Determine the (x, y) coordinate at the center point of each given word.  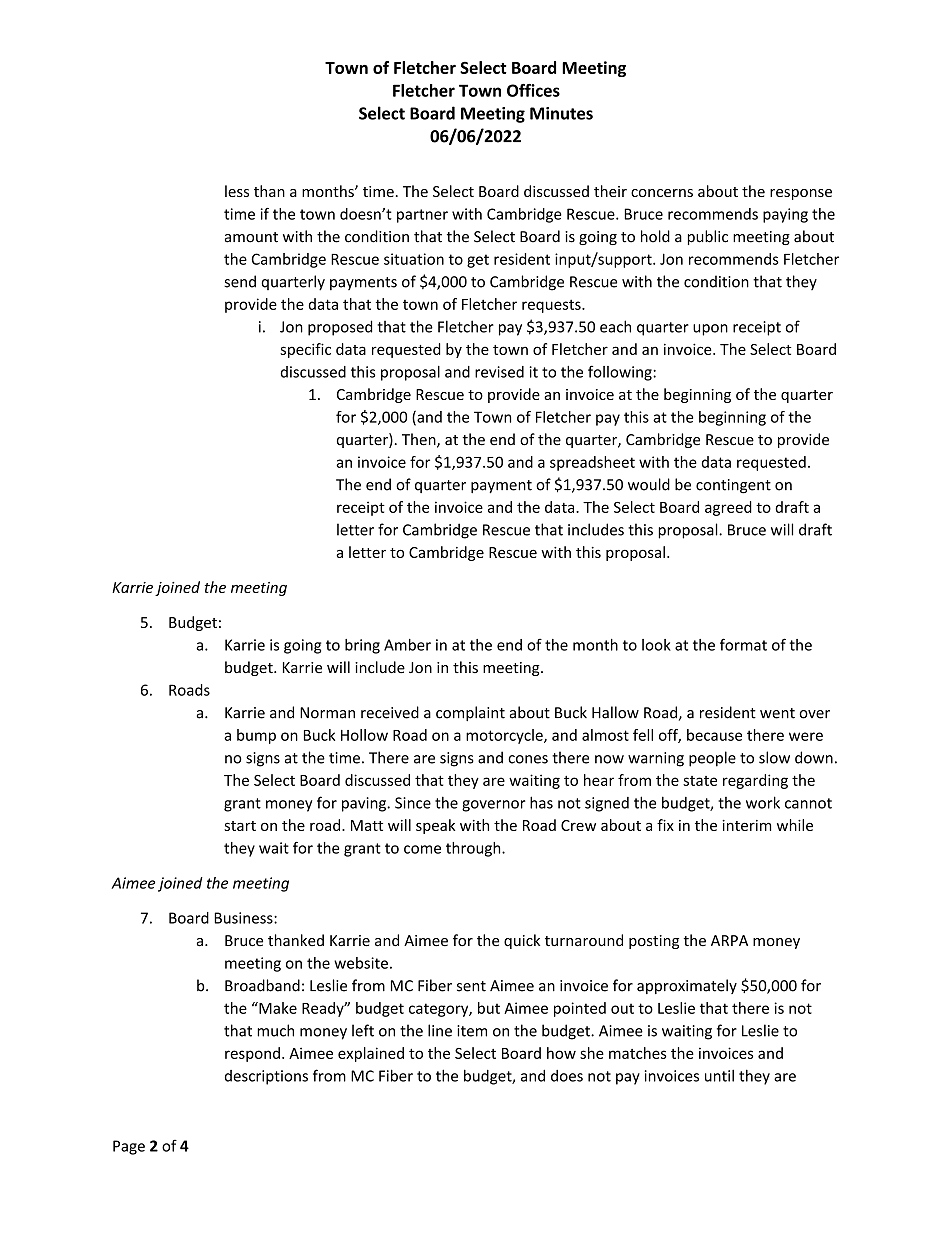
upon (710, 330)
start (240, 826)
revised (499, 372)
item (472, 1031)
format (743, 644)
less (237, 191)
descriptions (266, 1077)
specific (305, 350)
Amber (407, 645)
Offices (533, 90)
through (474, 849)
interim (747, 825)
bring (362, 646)
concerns (662, 193)
